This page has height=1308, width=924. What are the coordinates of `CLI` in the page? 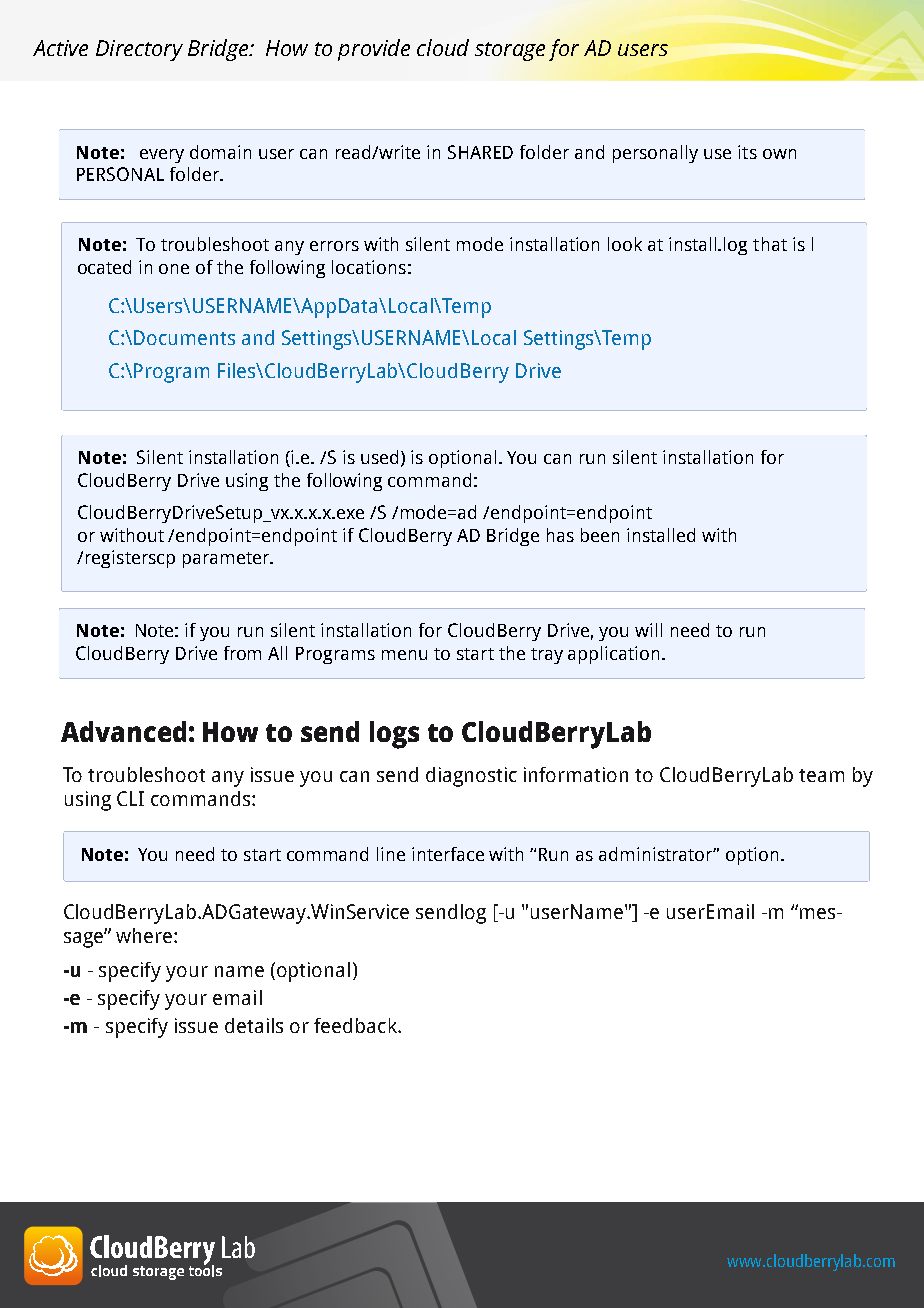 It's located at (130, 798).
